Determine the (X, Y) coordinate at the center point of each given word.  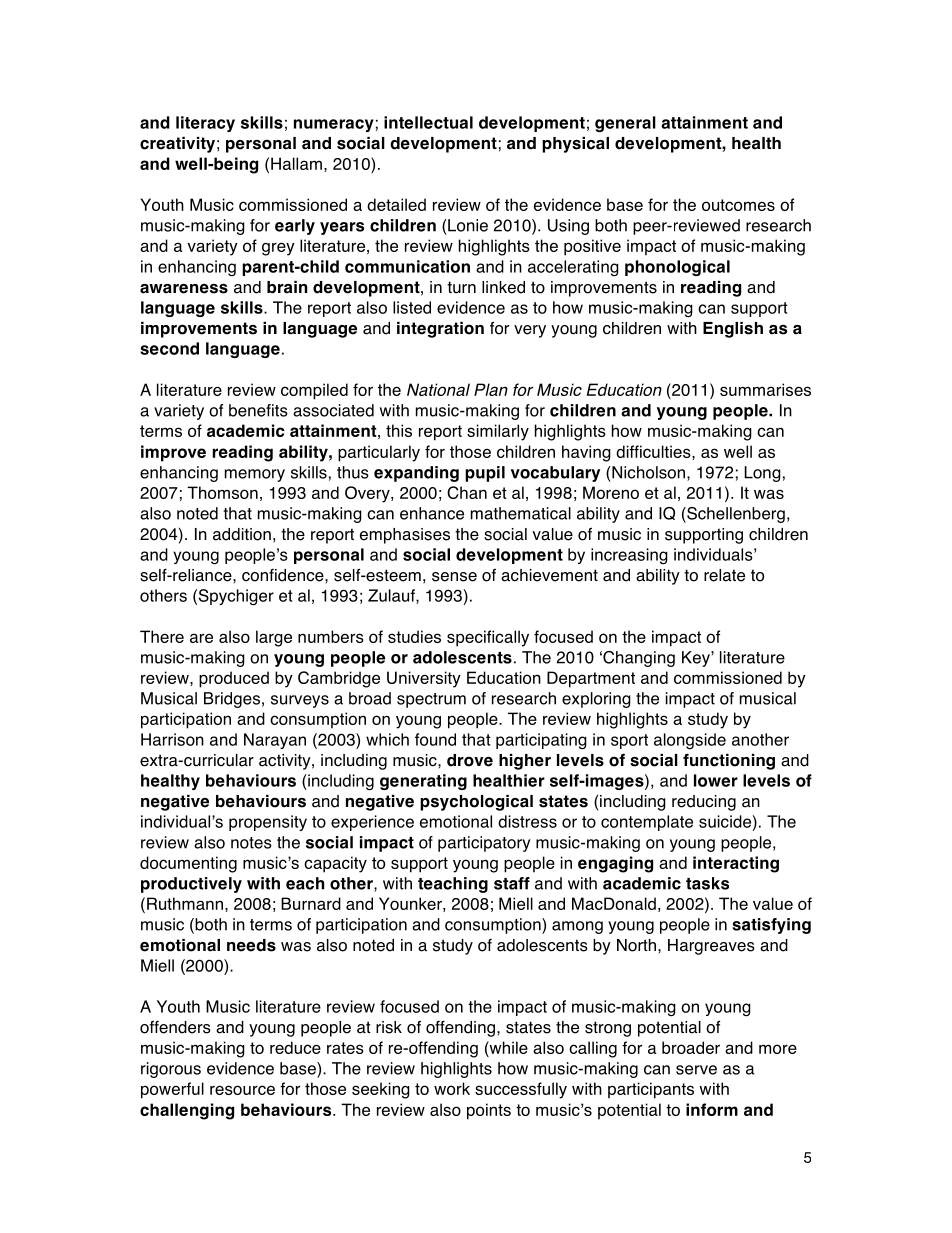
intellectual (428, 122)
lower (716, 780)
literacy (205, 124)
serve (696, 1070)
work (452, 1088)
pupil (485, 474)
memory (255, 475)
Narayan (275, 741)
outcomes (738, 205)
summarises (765, 389)
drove (470, 760)
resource (242, 1090)
